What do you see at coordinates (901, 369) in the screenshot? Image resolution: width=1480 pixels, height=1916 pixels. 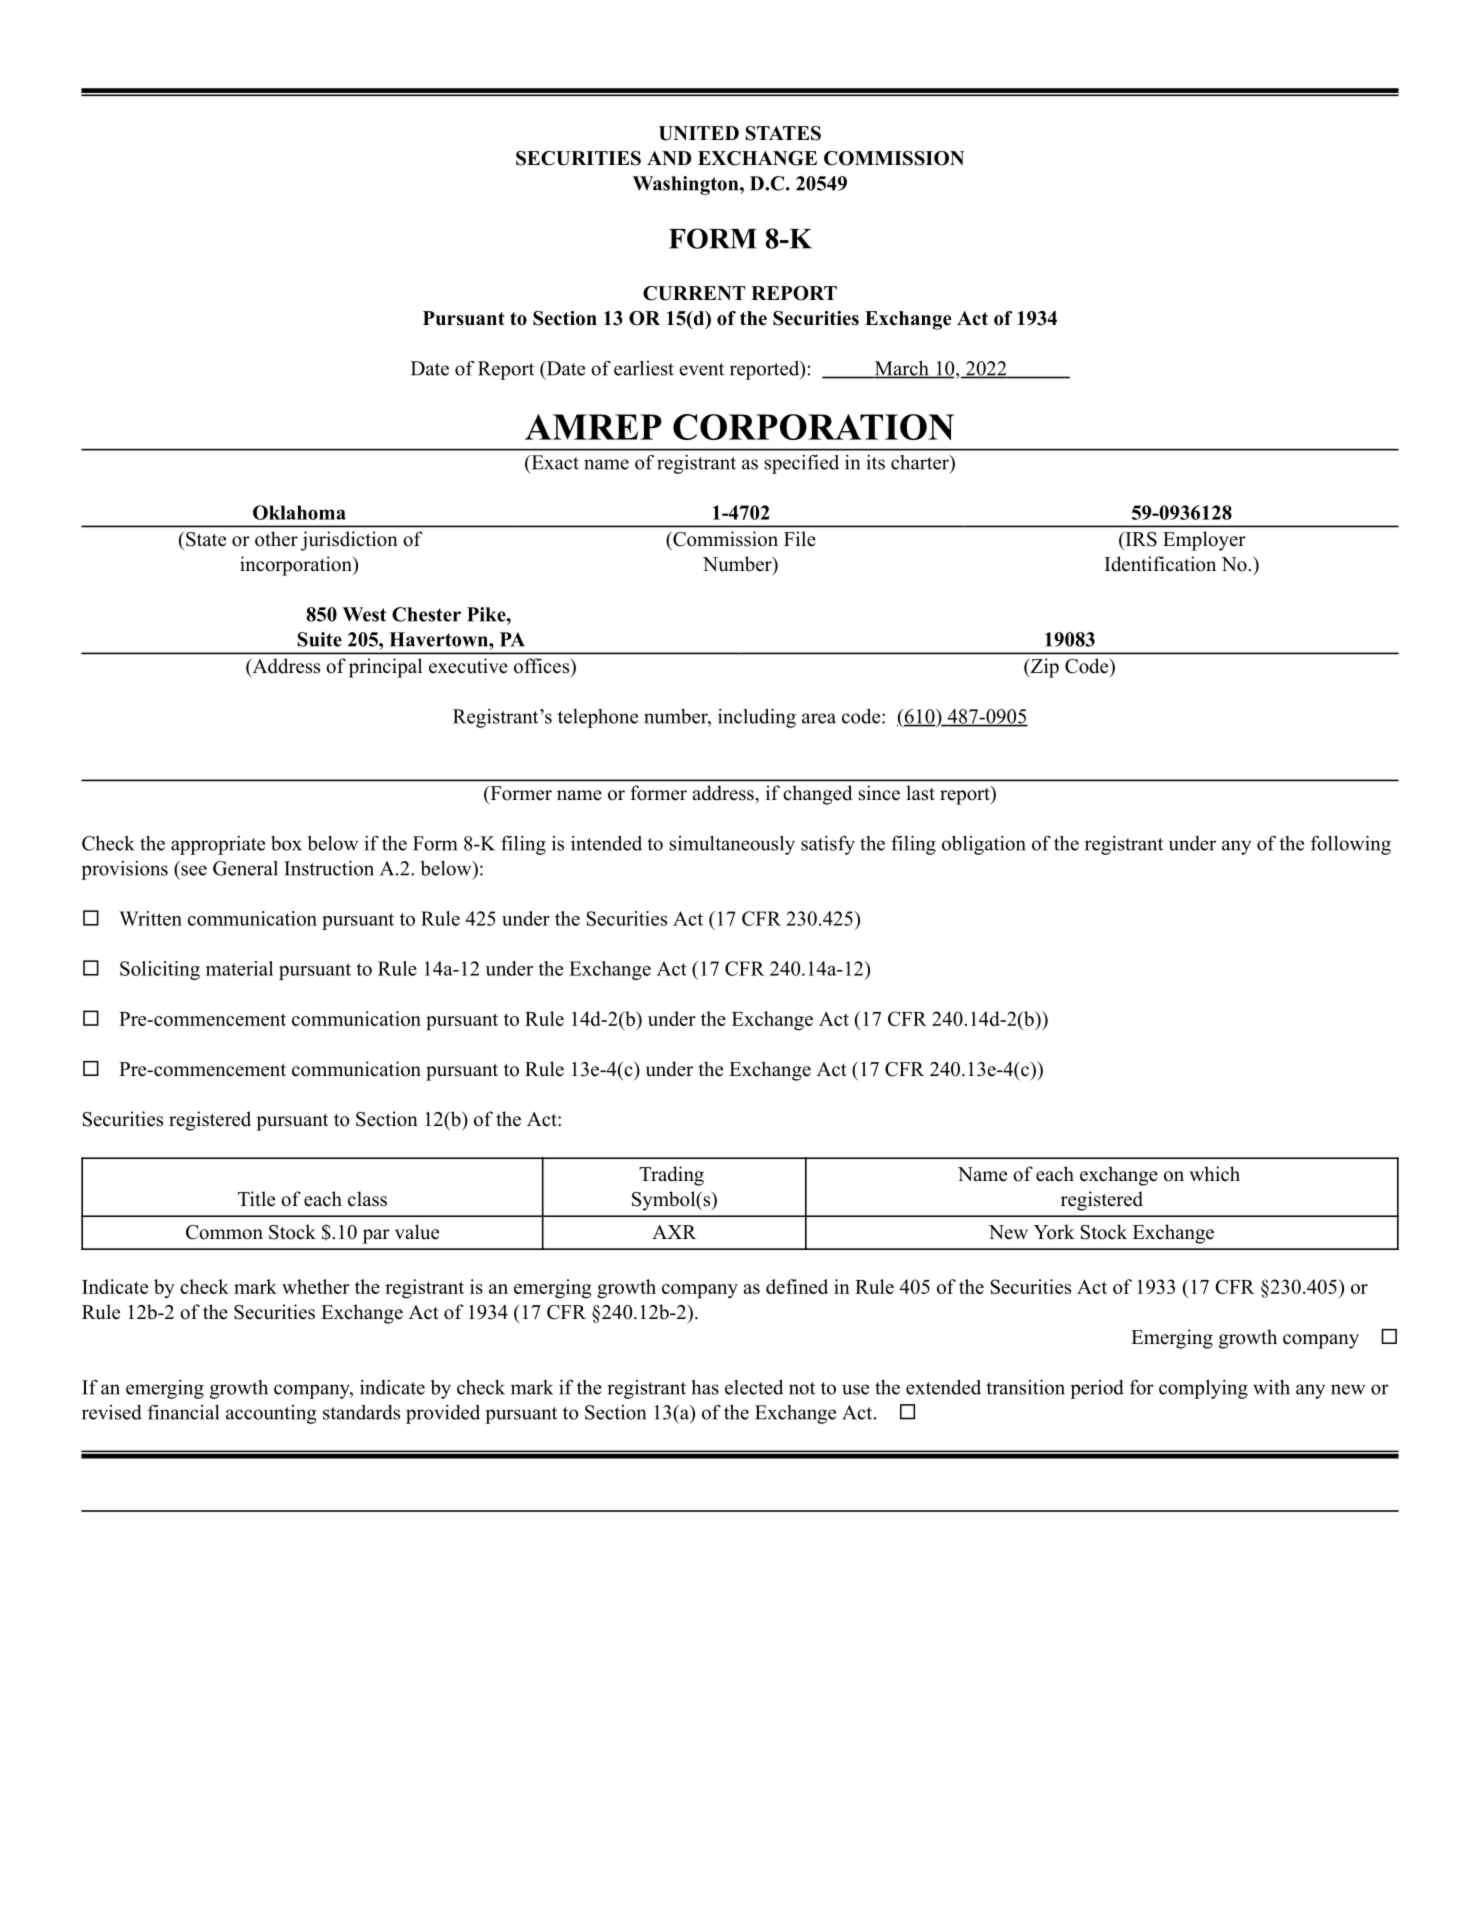 I see `March` at bounding box center [901, 369].
